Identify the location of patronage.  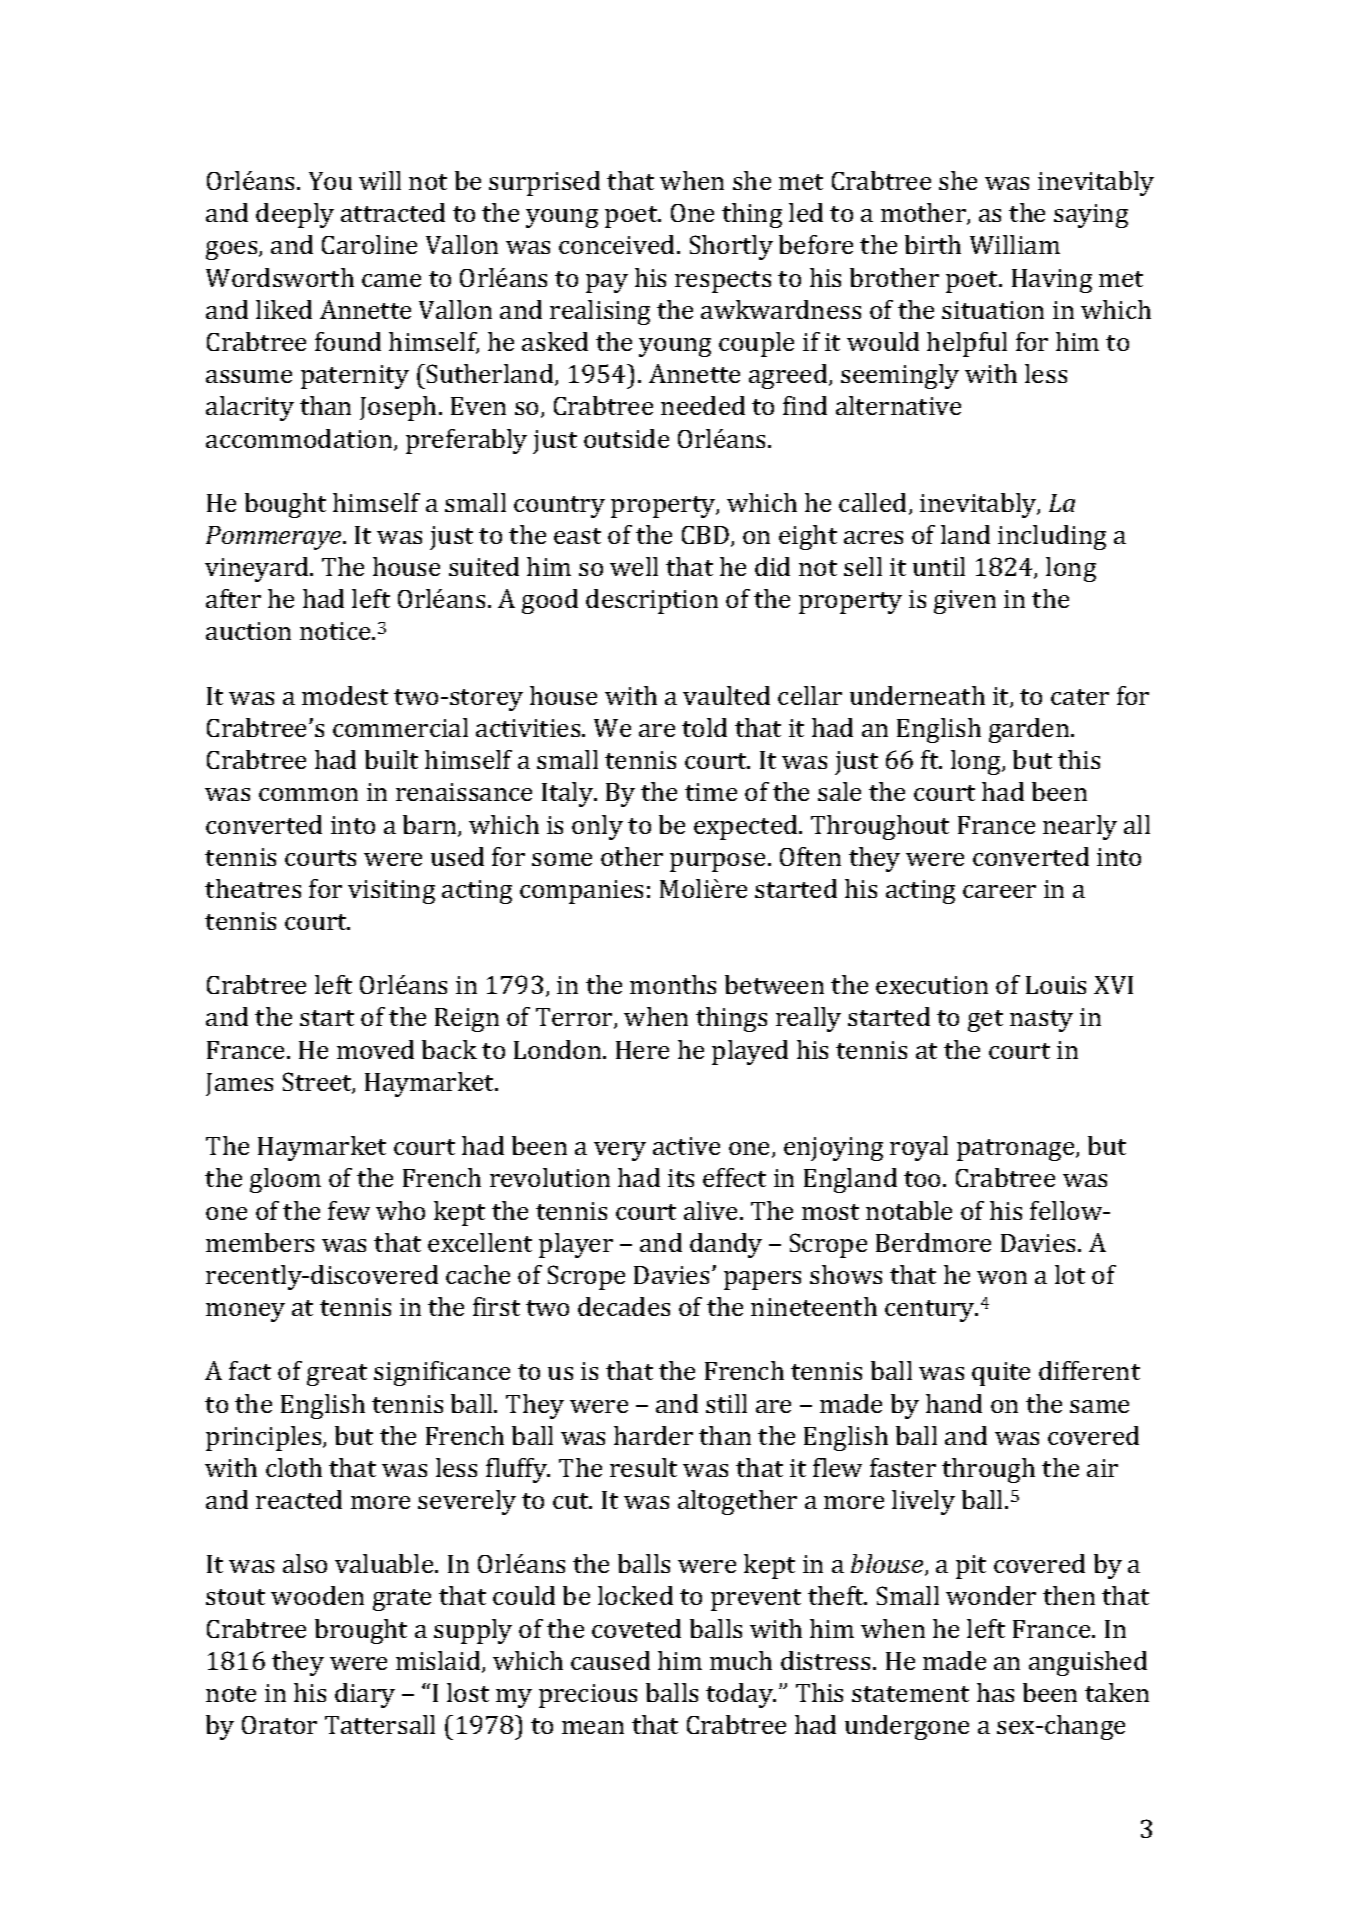
(1017, 1150).
